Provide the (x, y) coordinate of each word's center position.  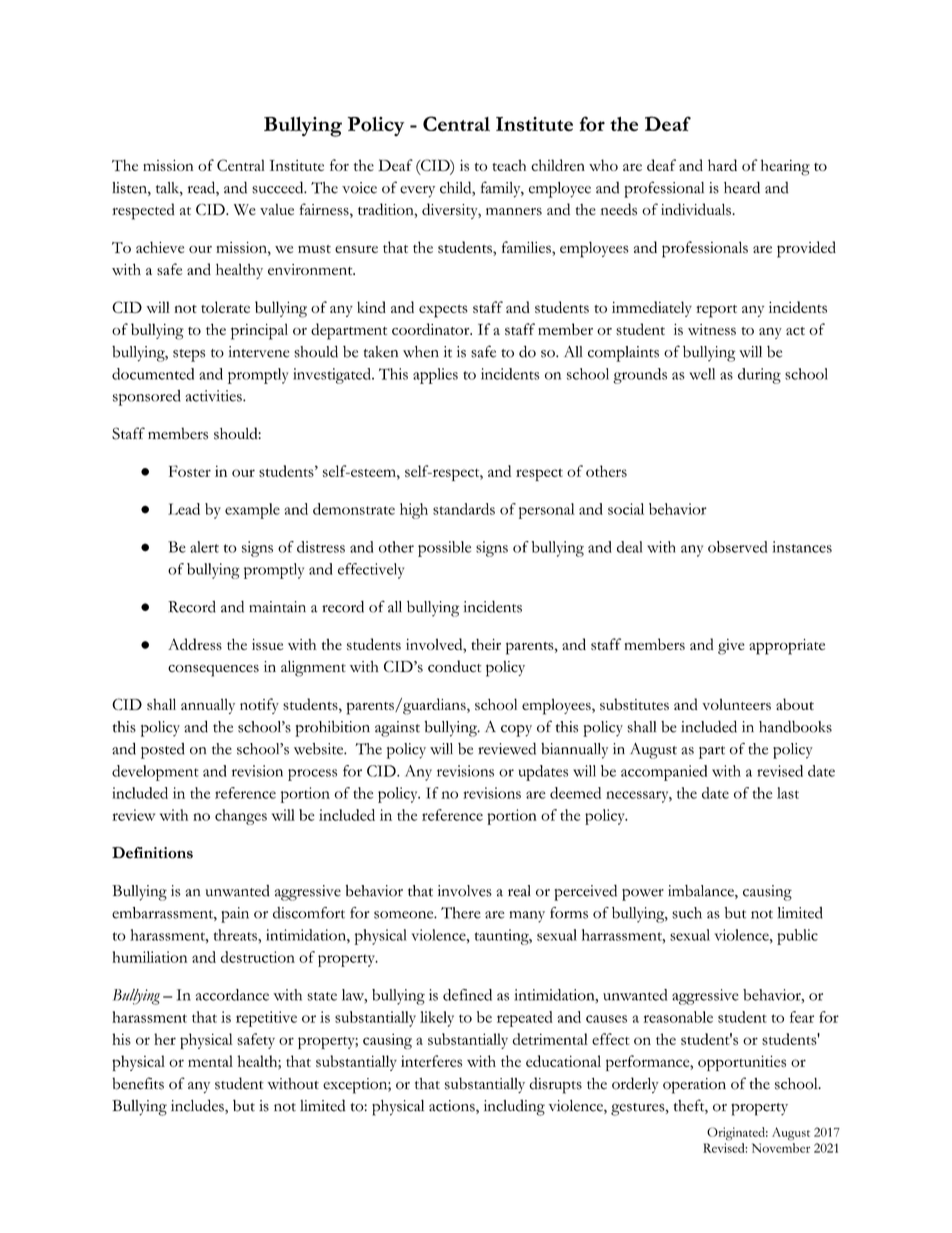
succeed (279, 187)
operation (694, 1086)
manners (514, 211)
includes (198, 1106)
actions (453, 1107)
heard (742, 187)
